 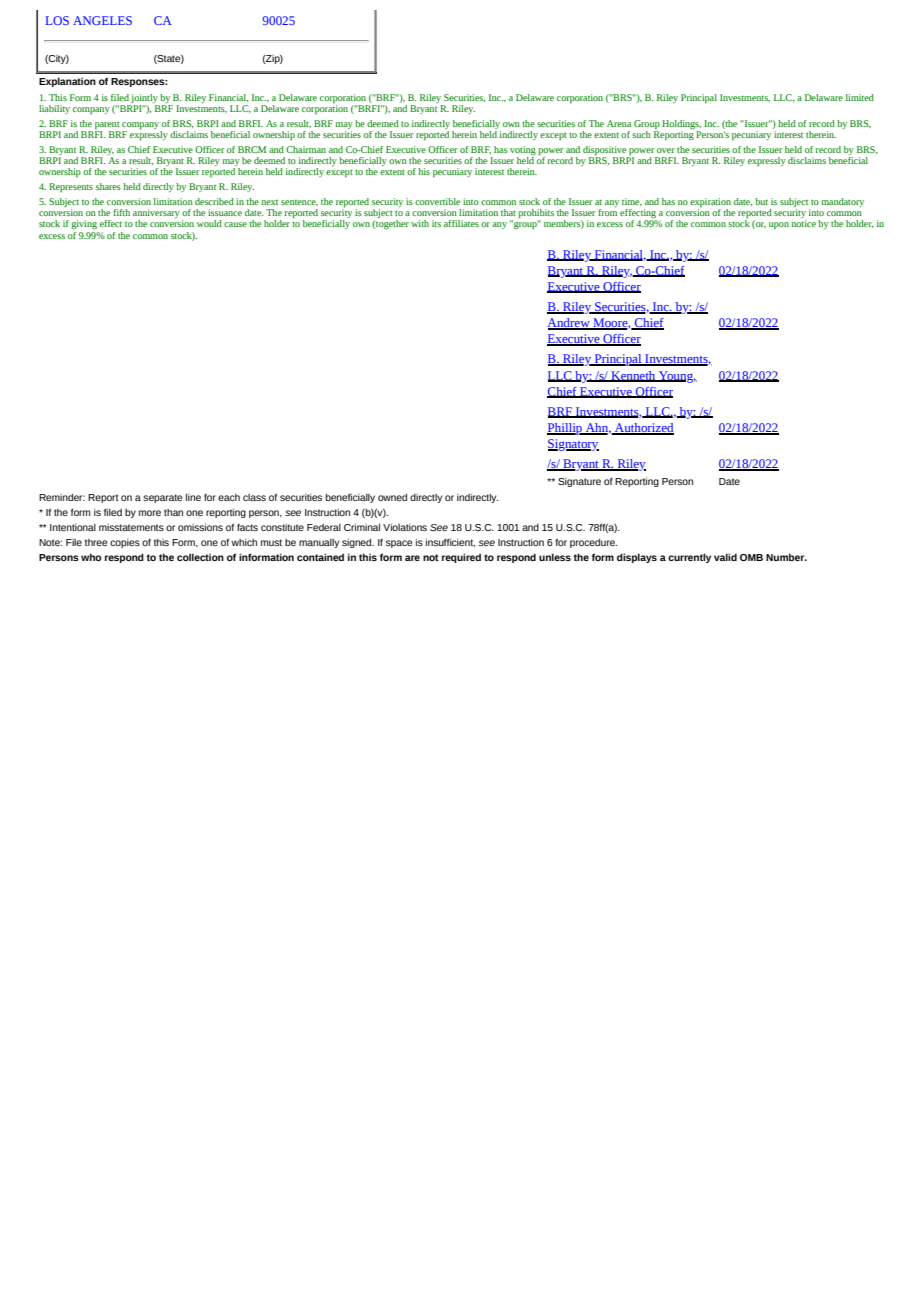 I want to click on Kenneth, so click(x=633, y=376).
